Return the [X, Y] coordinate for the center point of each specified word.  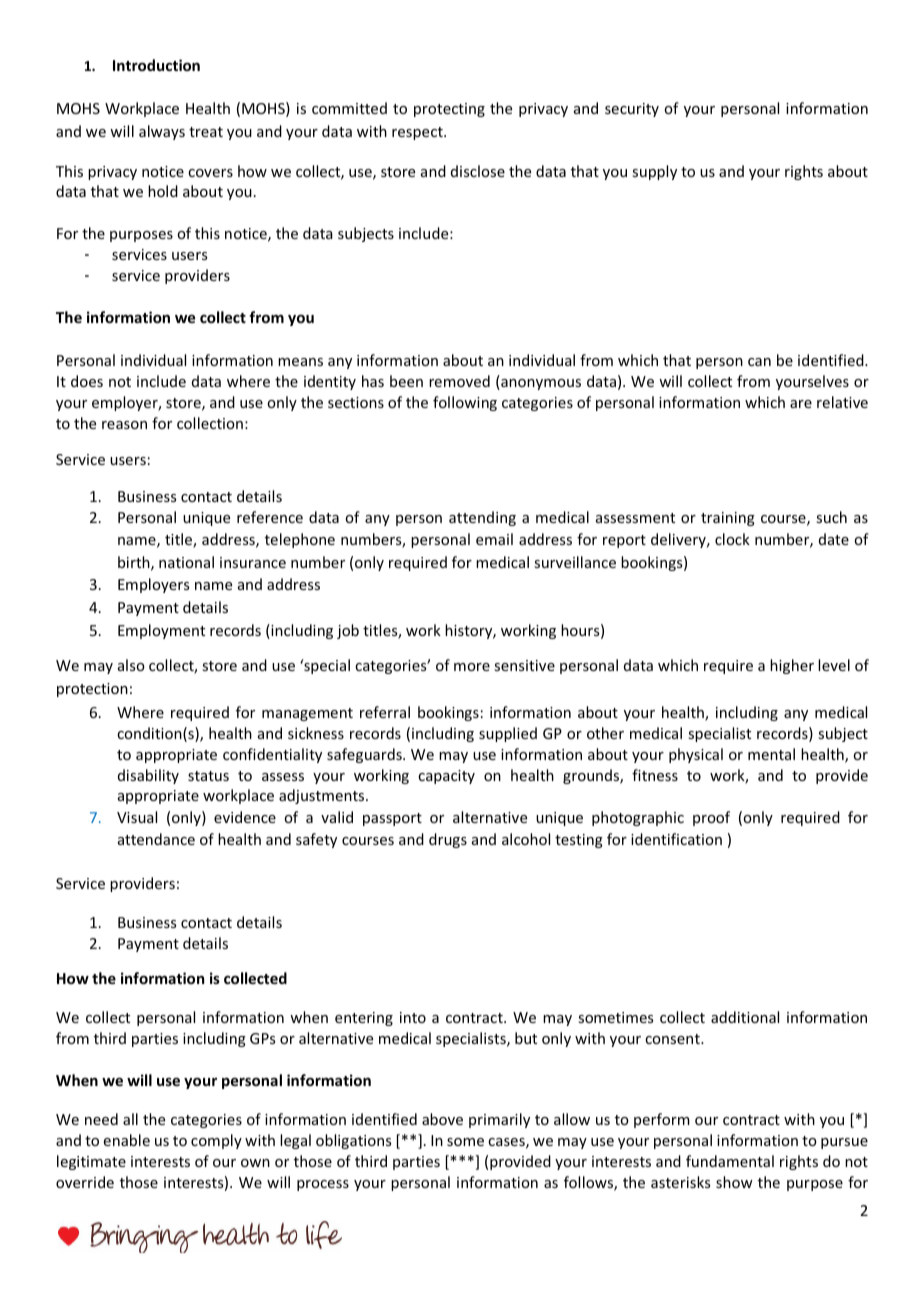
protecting [449, 110]
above [442, 1119]
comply [216, 1141]
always [162, 132]
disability [148, 776]
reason [124, 425]
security [632, 110]
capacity [446, 777]
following [465, 403]
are [801, 404]
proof [711, 818]
